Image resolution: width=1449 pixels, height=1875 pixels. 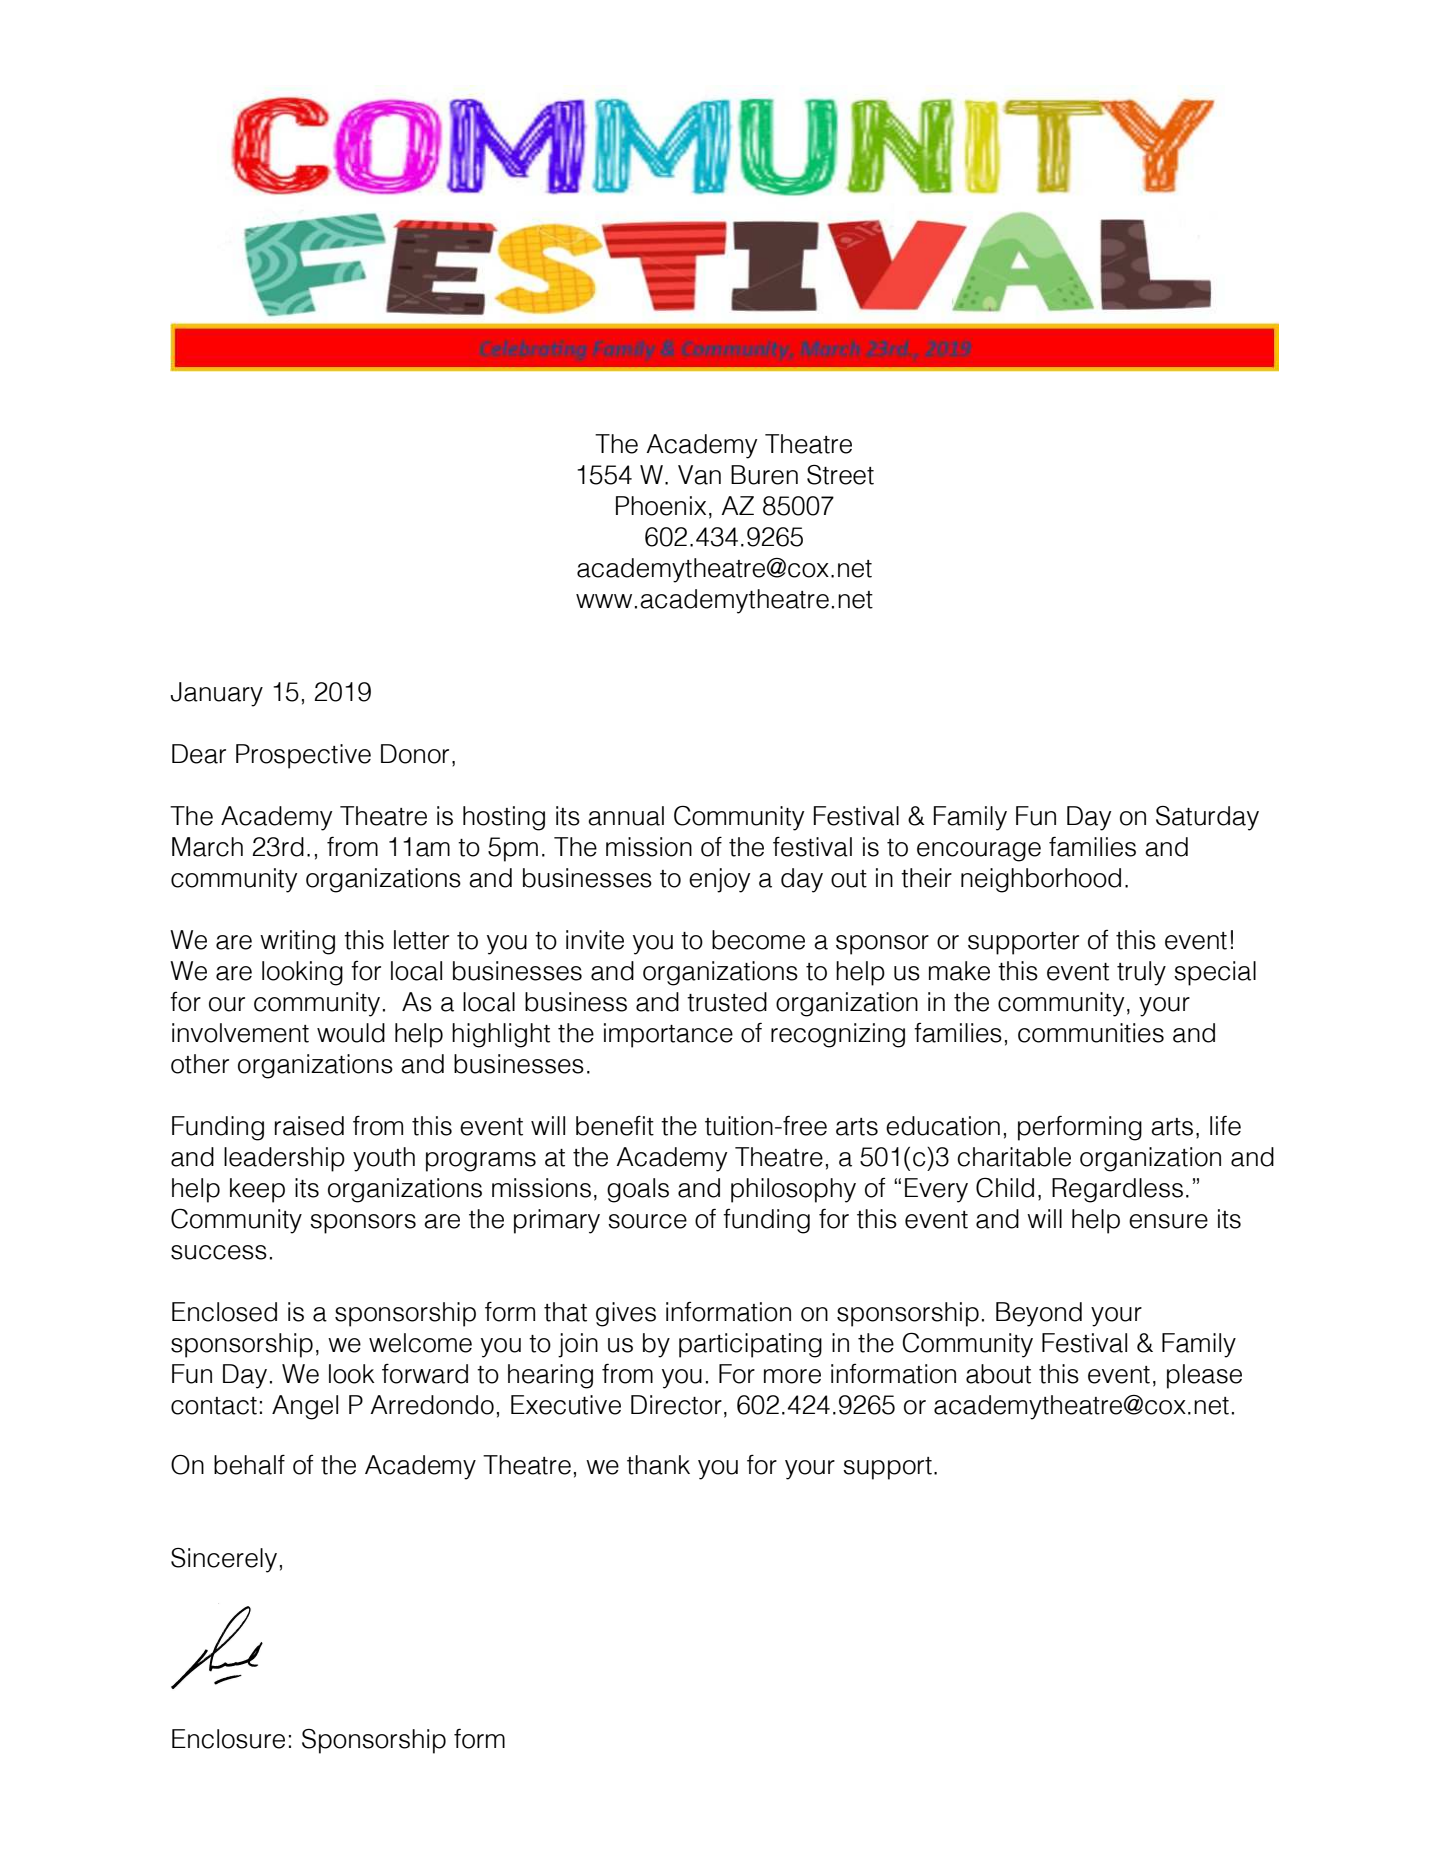 What do you see at coordinates (615, 1125) in the page?
I see `benefit` at bounding box center [615, 1125].
